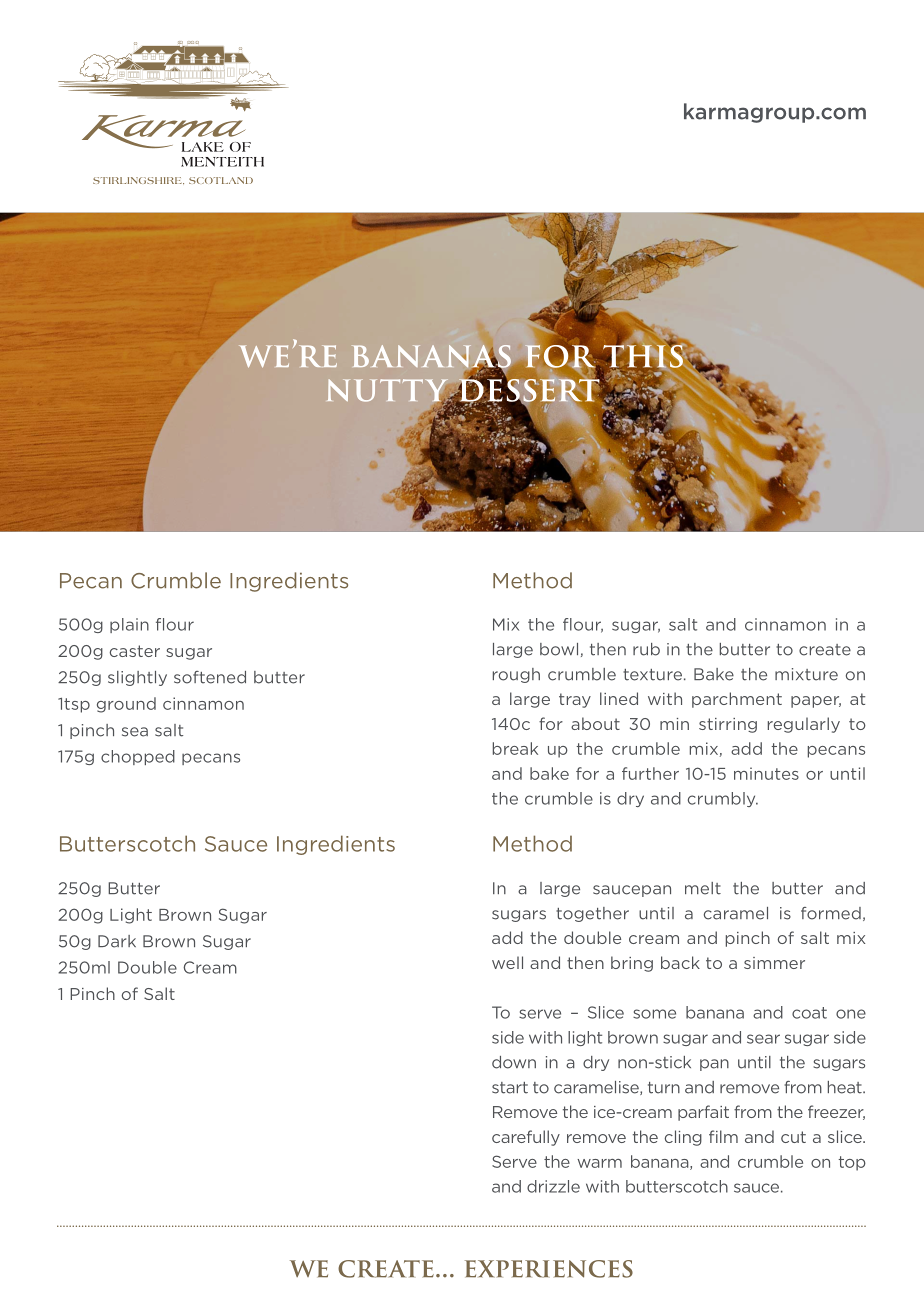 This document has width=924, height=1308. I want to click on Dark, so click(117, 941).
